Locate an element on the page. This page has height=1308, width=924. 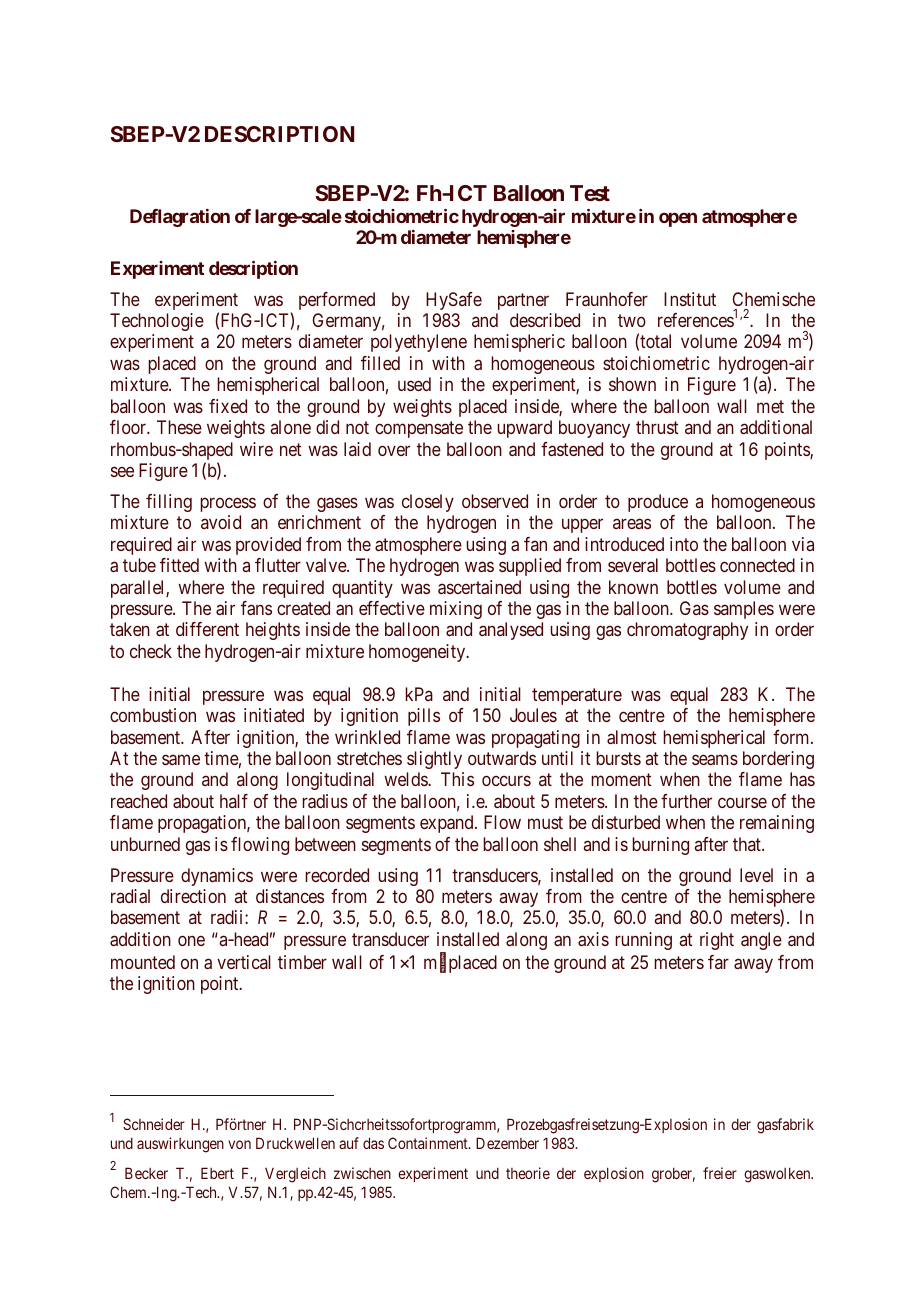
thrust is located at coordinates (657, 427).
